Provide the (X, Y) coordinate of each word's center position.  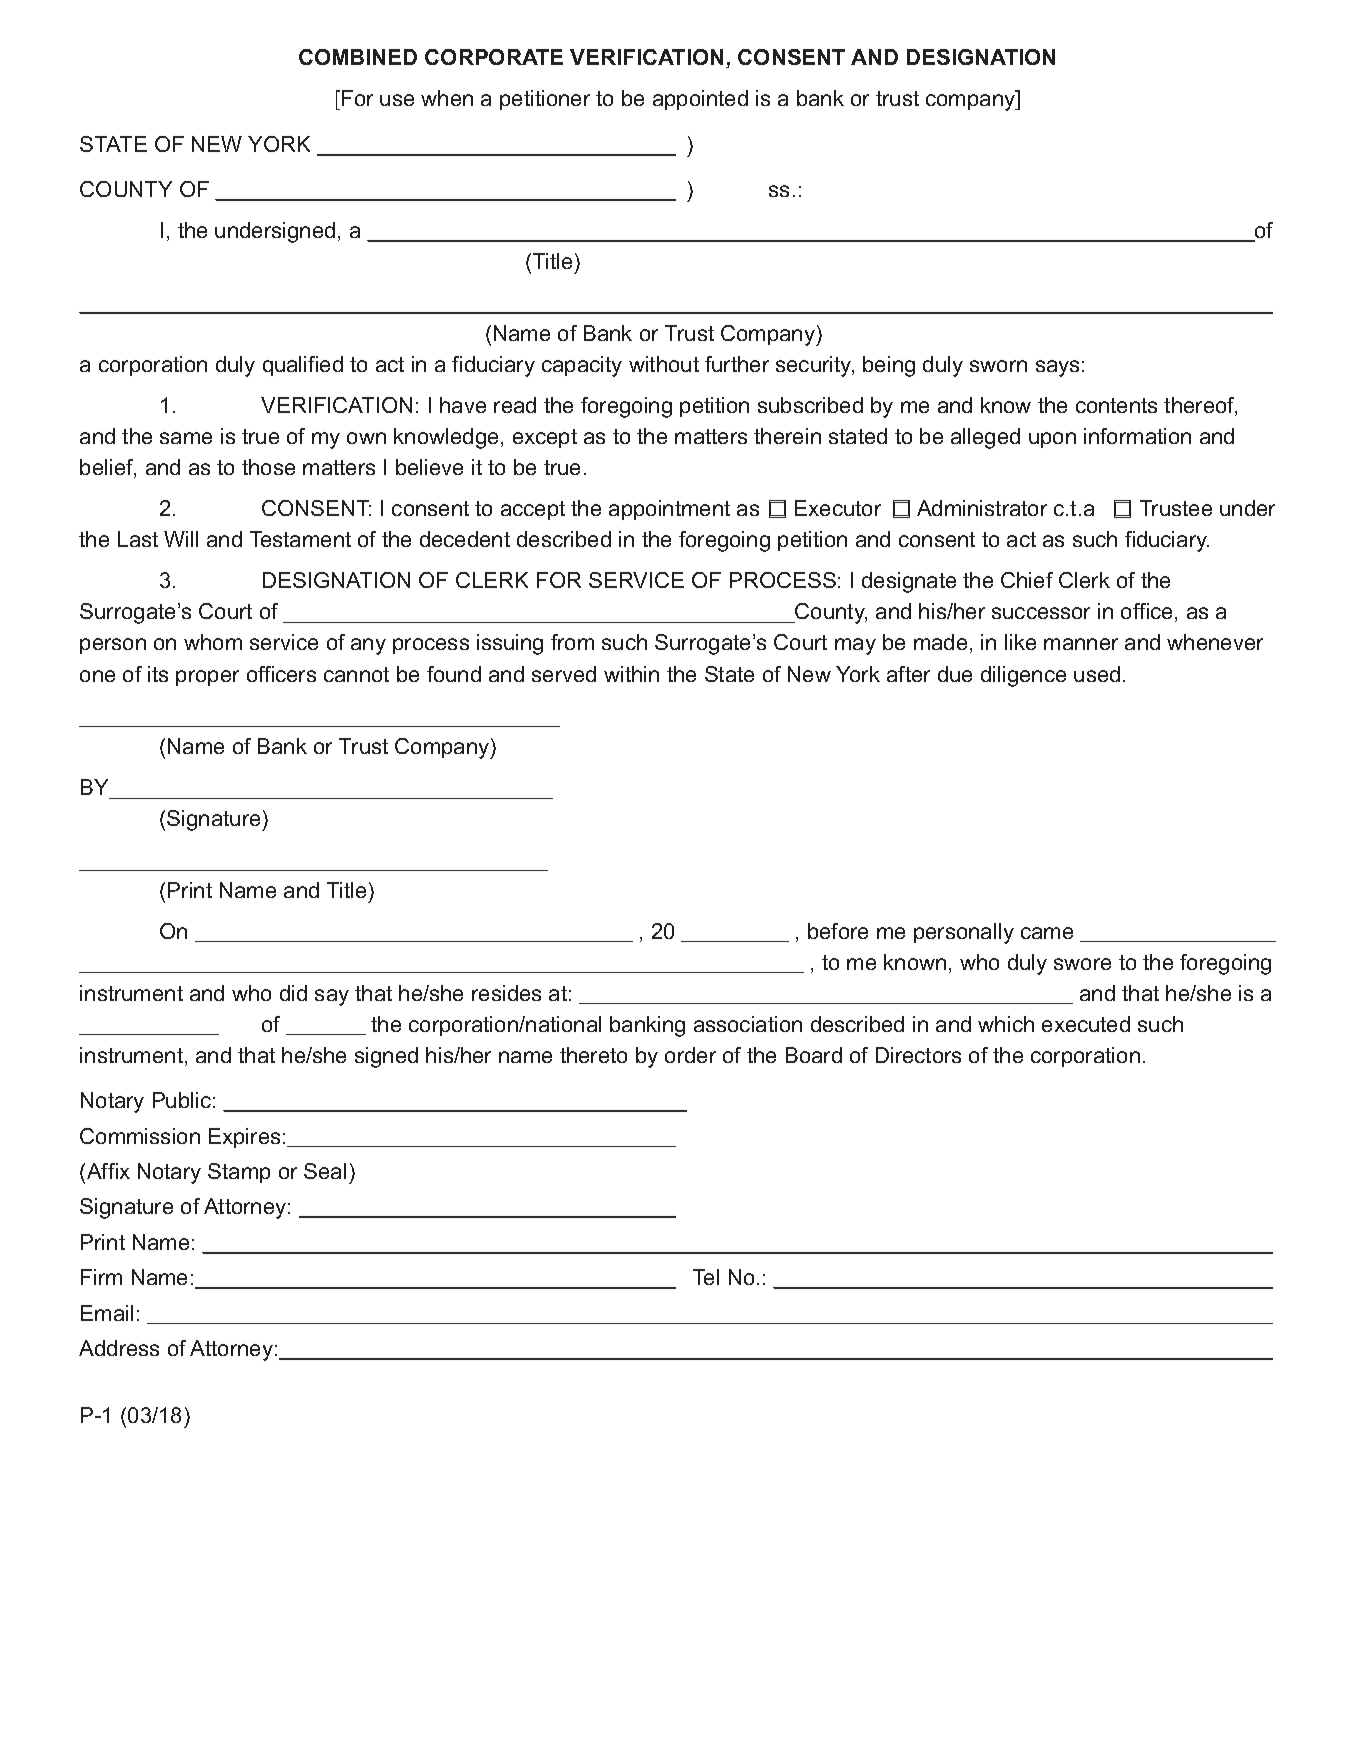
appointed (700, 100)
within (631, 674)
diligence (1023, 676)
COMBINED (358, 57)
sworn (998, 366)
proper (207, 678)
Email (107, 1313)
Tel (706, 1277)
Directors (918, 1055)
